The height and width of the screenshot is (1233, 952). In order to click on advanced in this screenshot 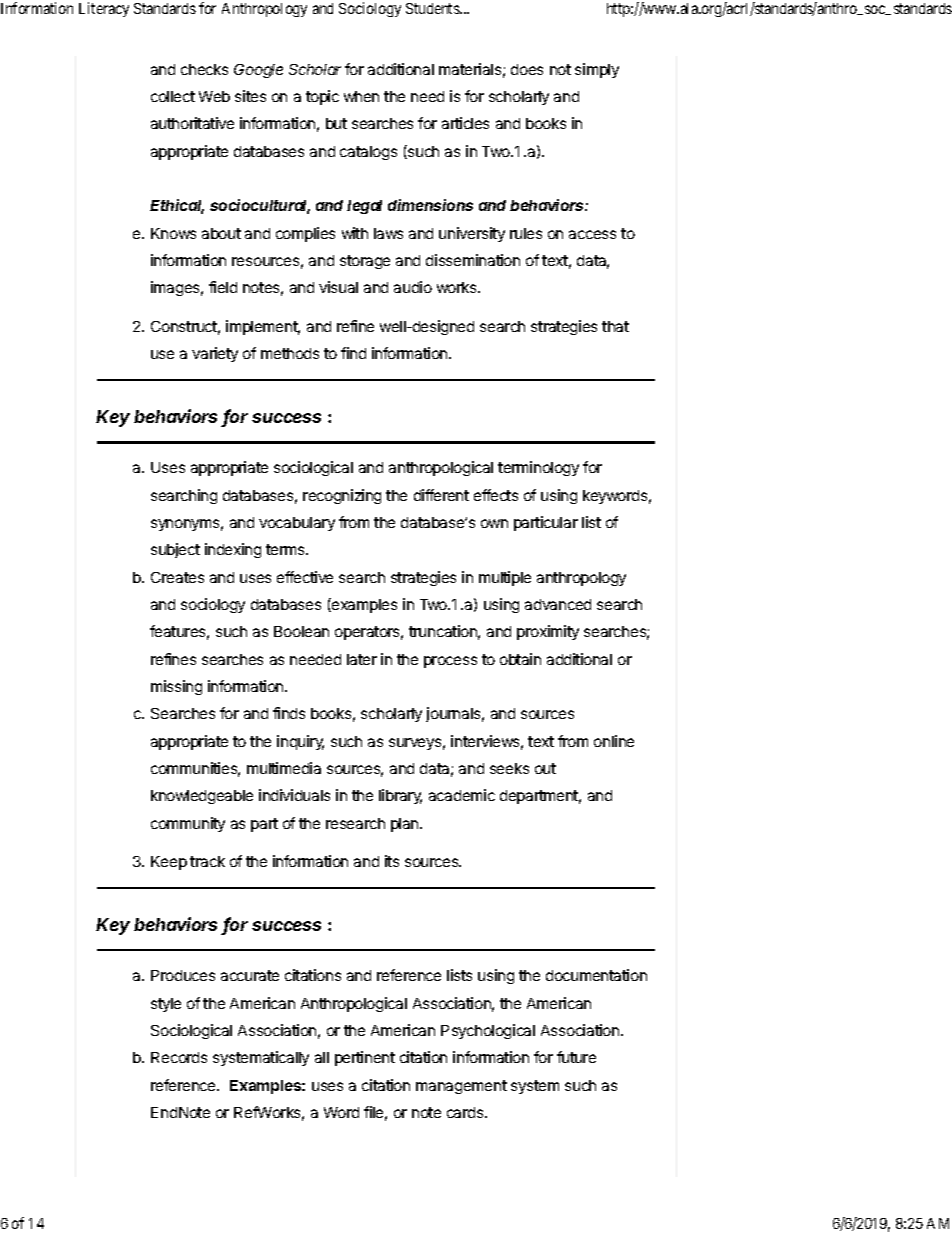, I will do `click(558, 604)`.
